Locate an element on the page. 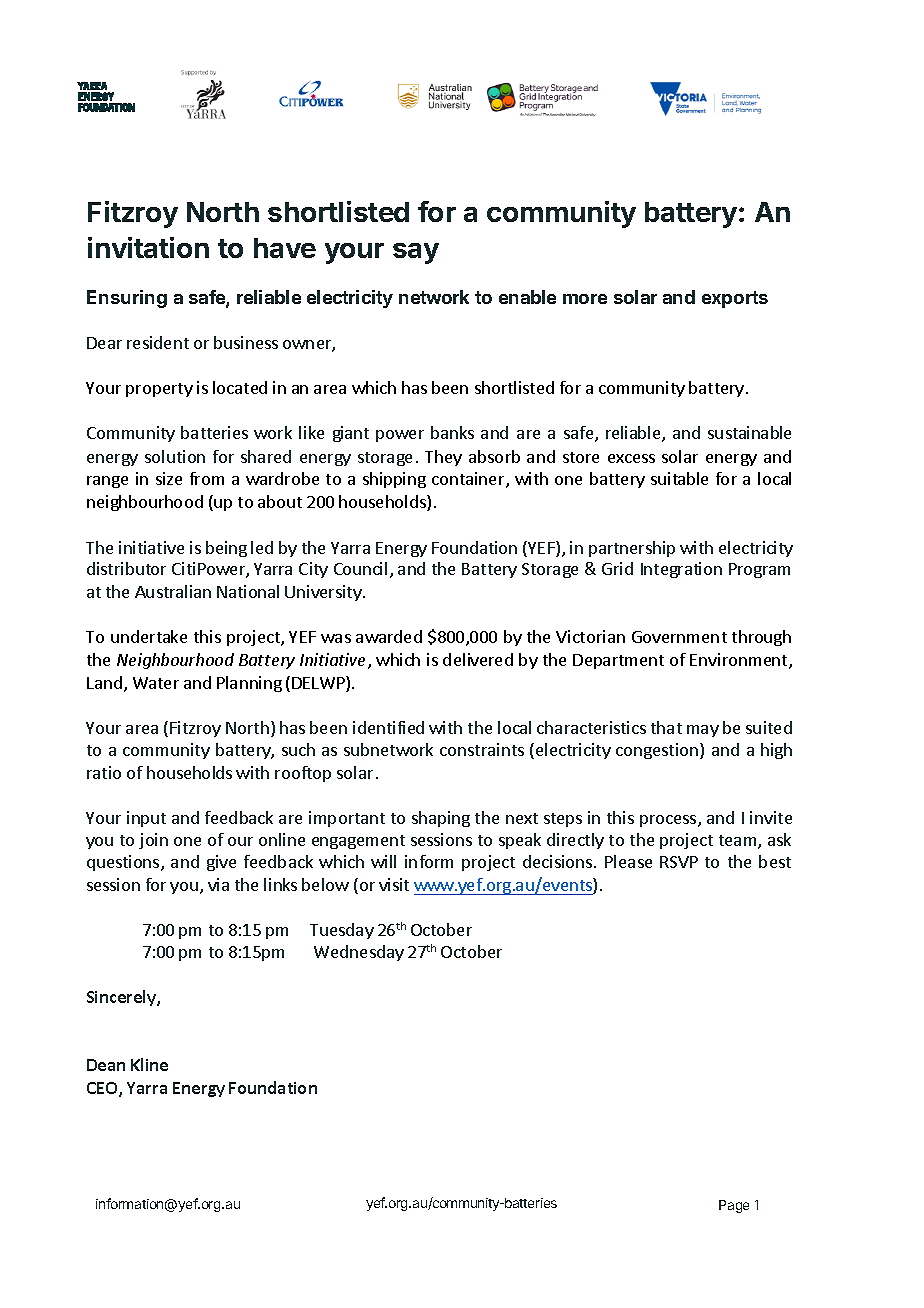 The height and width of the image is (1308, 924). exports is located at coordinates (735, 299).
